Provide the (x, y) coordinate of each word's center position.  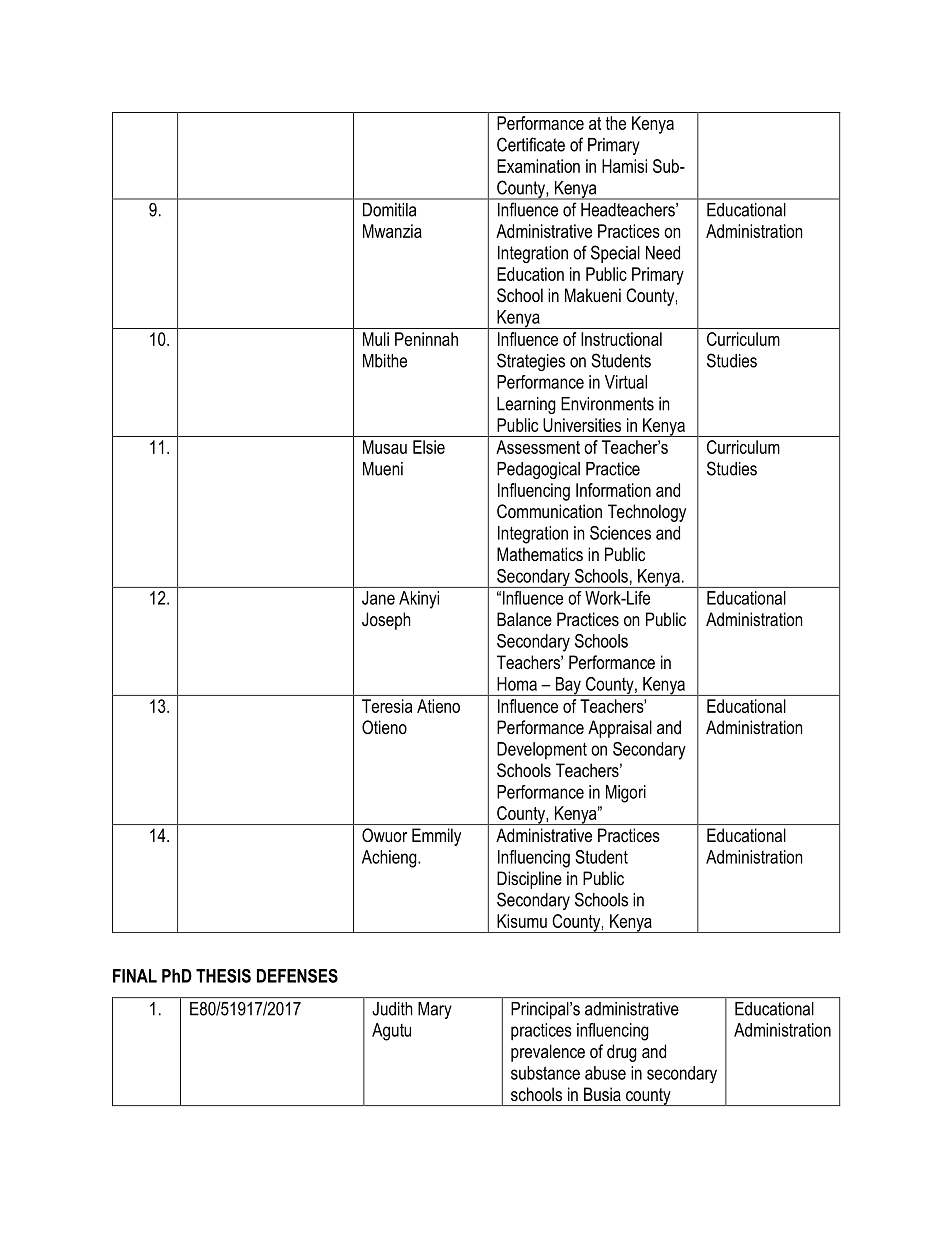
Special (615, 254)
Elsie (429, 447)
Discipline (529, 880)
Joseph (386, 621)
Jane (378, 598)
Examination (538, 166)
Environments (607, 404)
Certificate (531, 144)
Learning (526, 405)
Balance (524, 619)
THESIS (223, 976)
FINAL (135, 976)
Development (542, 750)
